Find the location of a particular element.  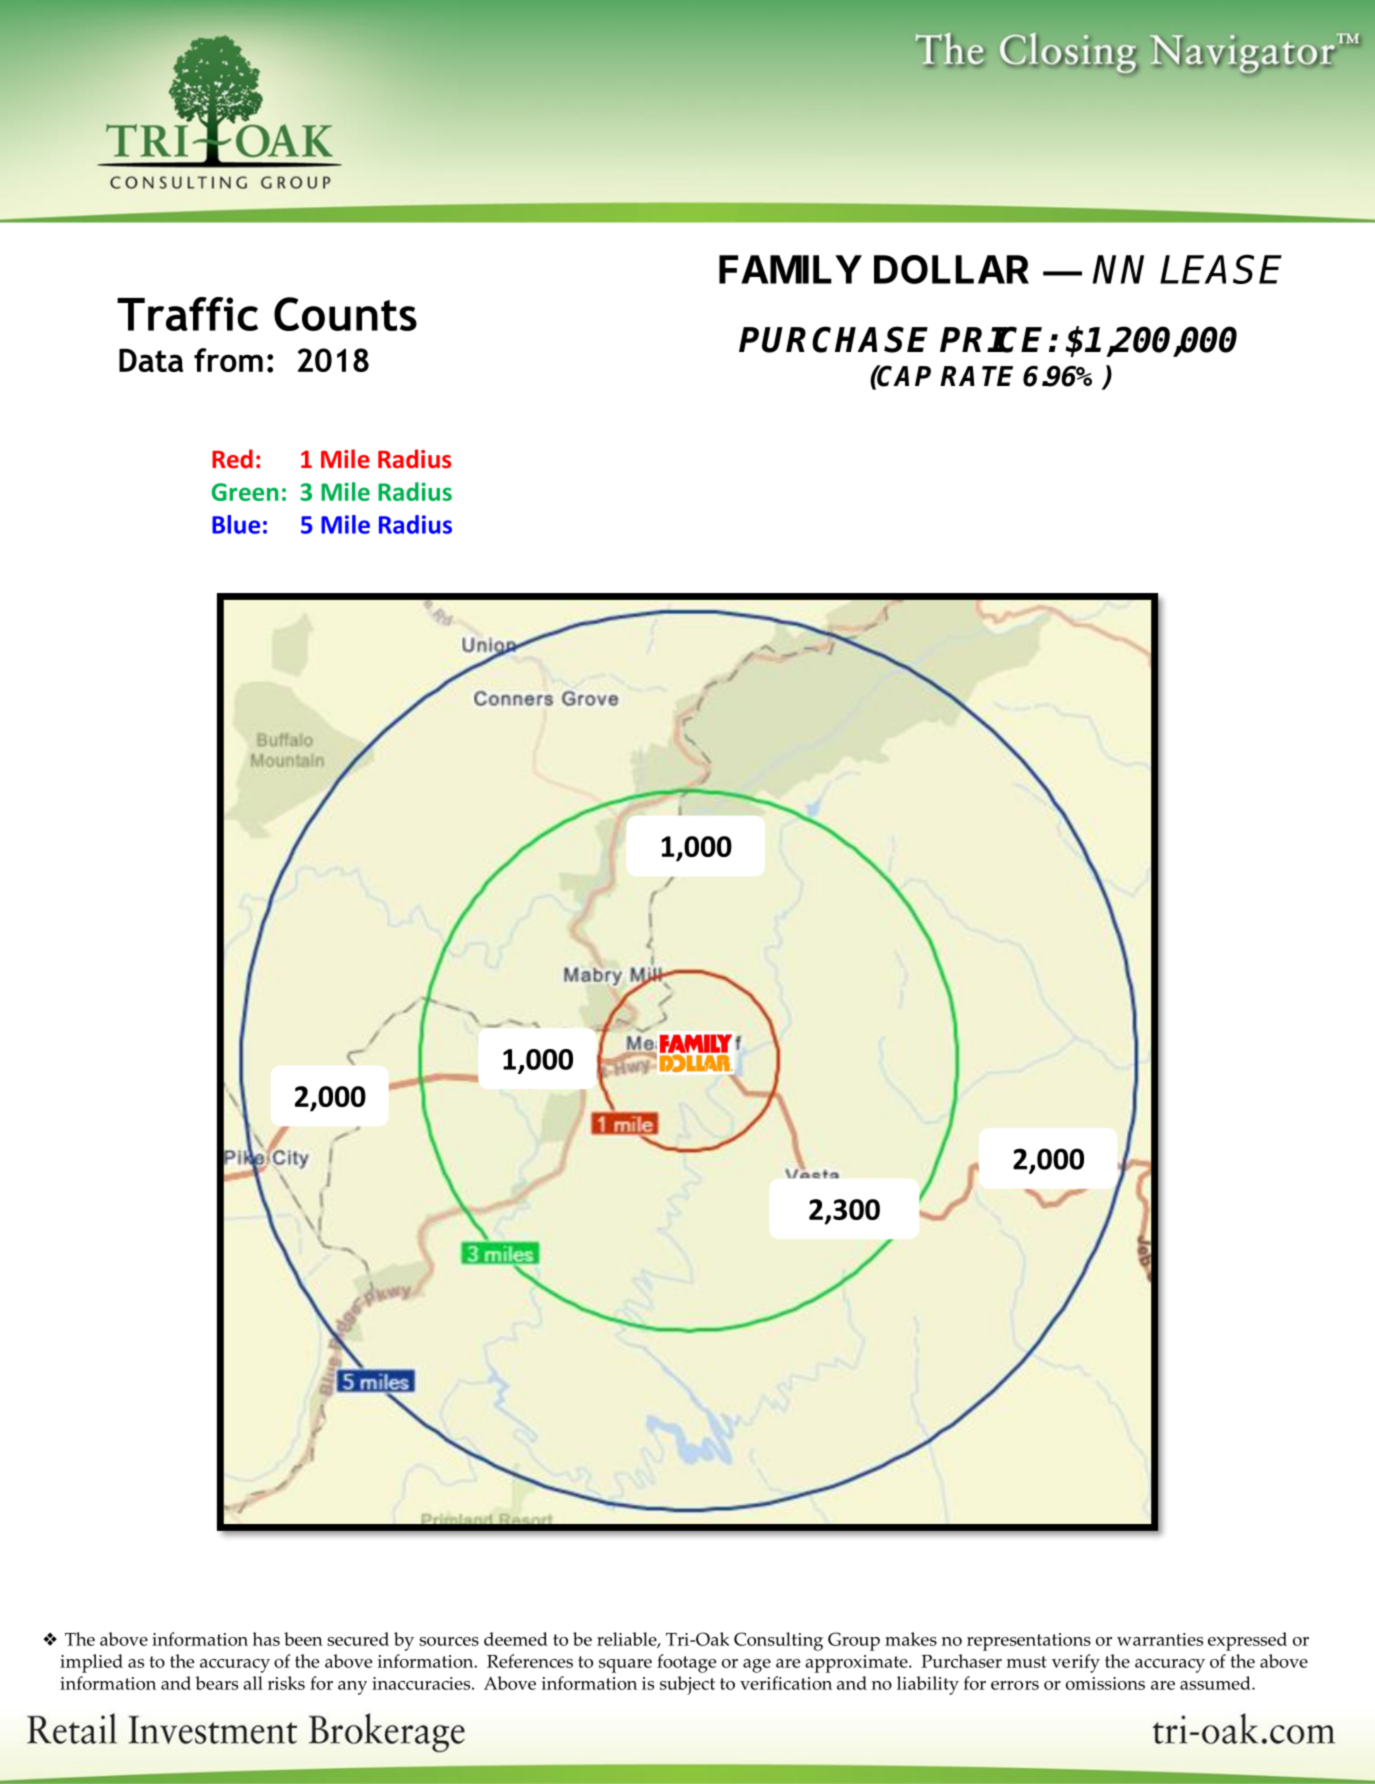

Consulting is located at coordinates (778, 1641).
